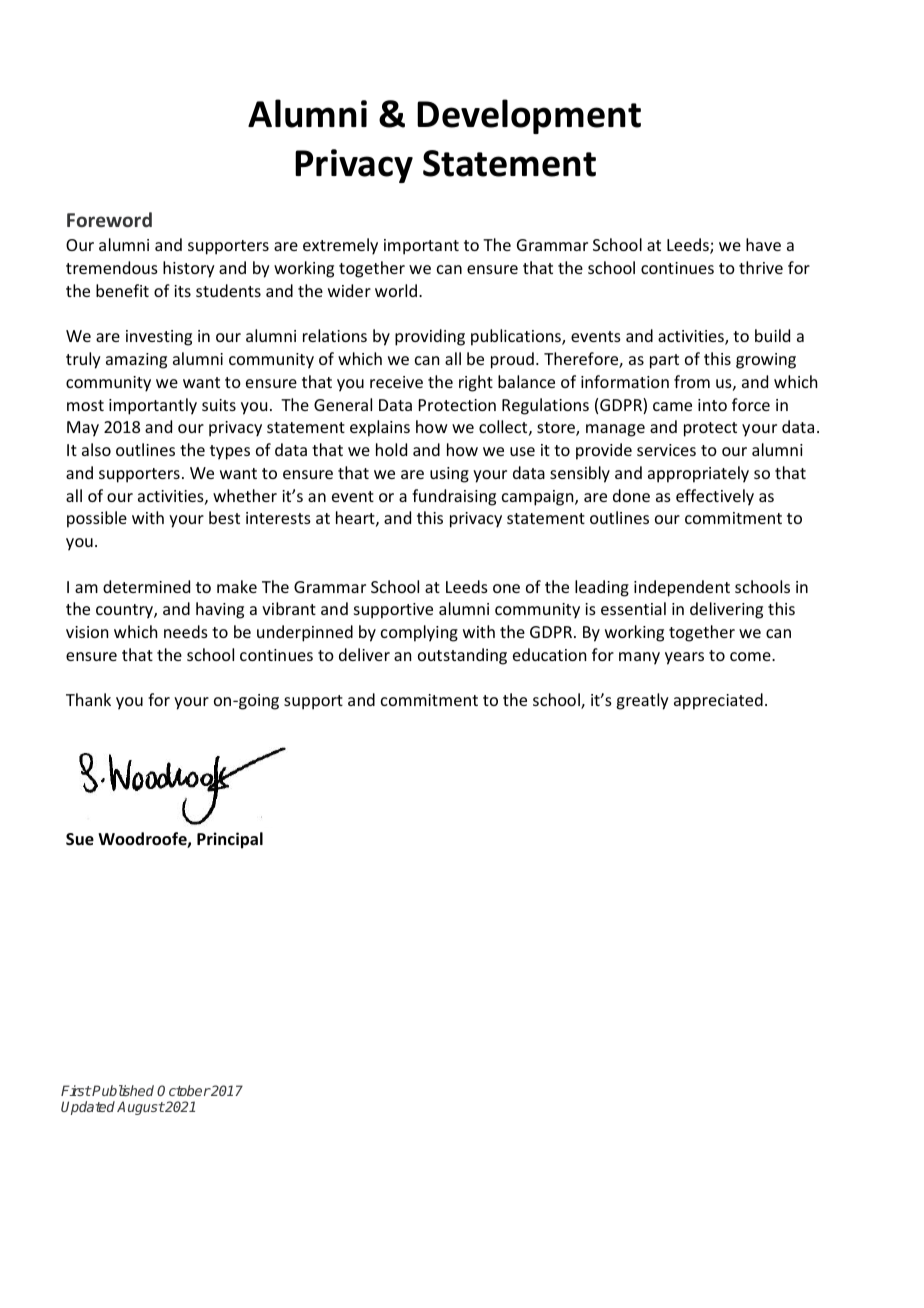 Image resolution: width=924 pixels, height=1308 pixels. What do you see at coordinates (682, 588) in the document?
I see `independent` at bounding box center [682, 588].
